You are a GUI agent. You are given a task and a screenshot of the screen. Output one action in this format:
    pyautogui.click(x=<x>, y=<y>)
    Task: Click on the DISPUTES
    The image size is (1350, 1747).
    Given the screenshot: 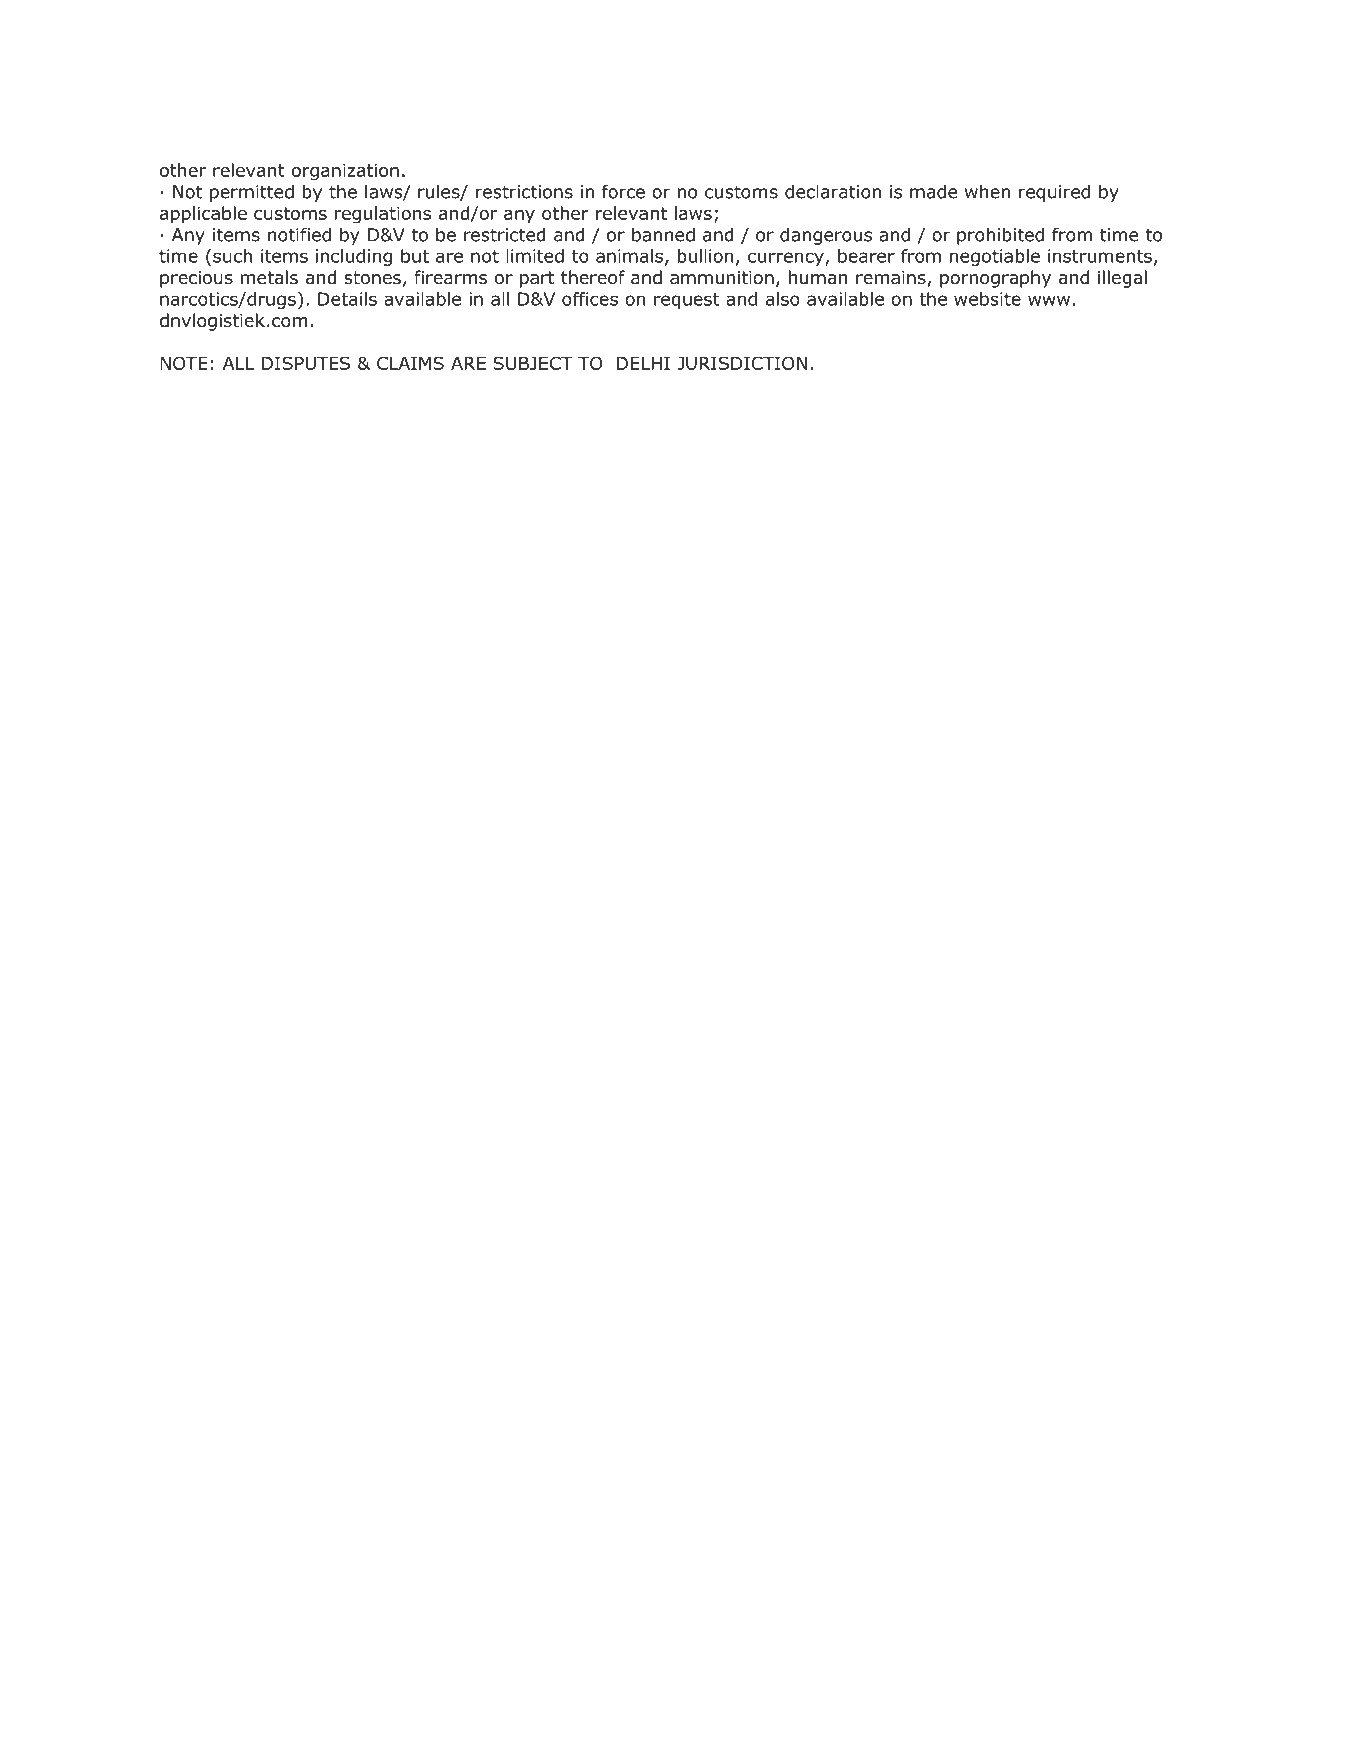 What is the action you would take?
    pyautogui.click(x=306, y=363)
